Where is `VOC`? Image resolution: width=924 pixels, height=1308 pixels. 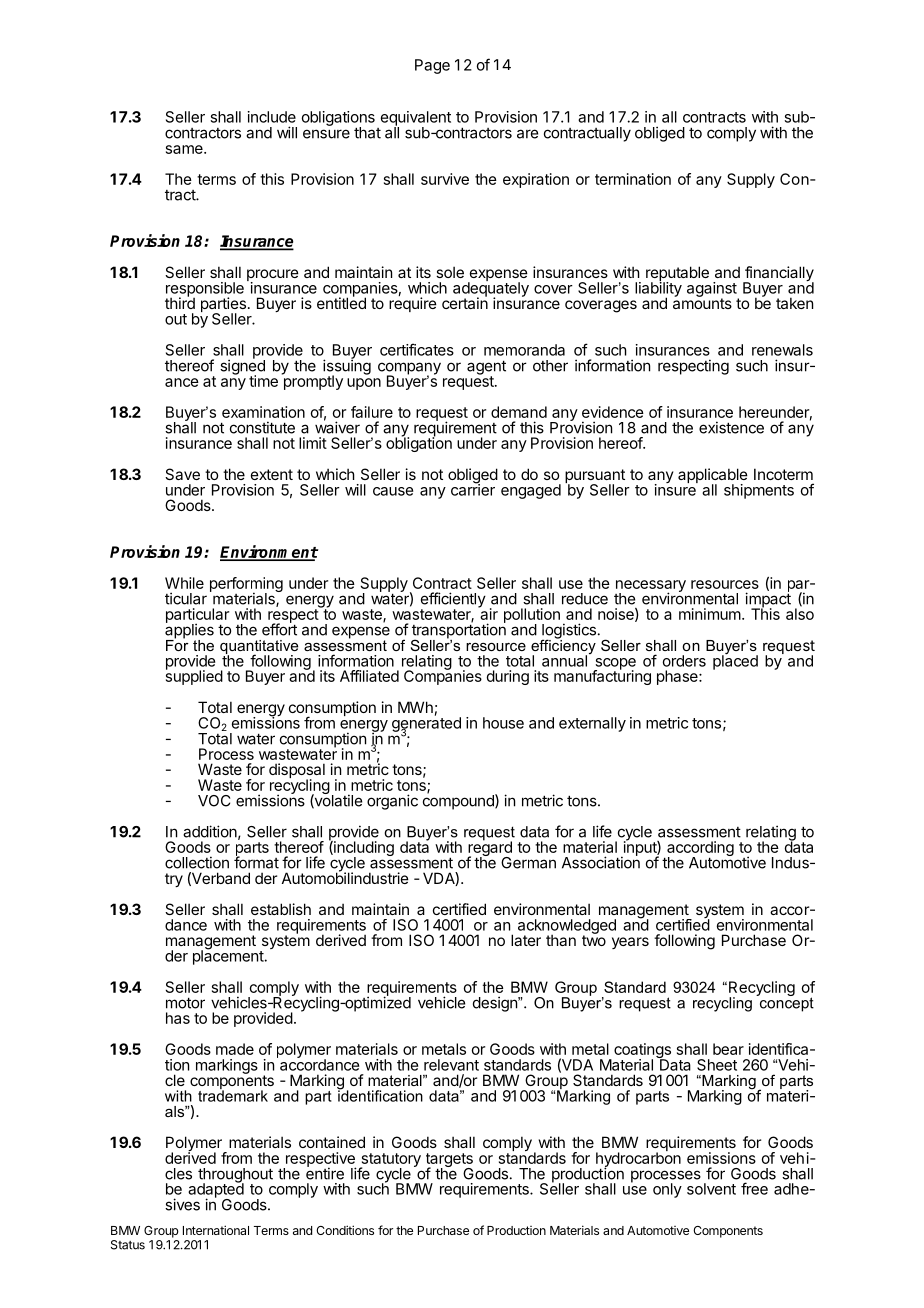
VOC is located at coordinates (214, 801).
